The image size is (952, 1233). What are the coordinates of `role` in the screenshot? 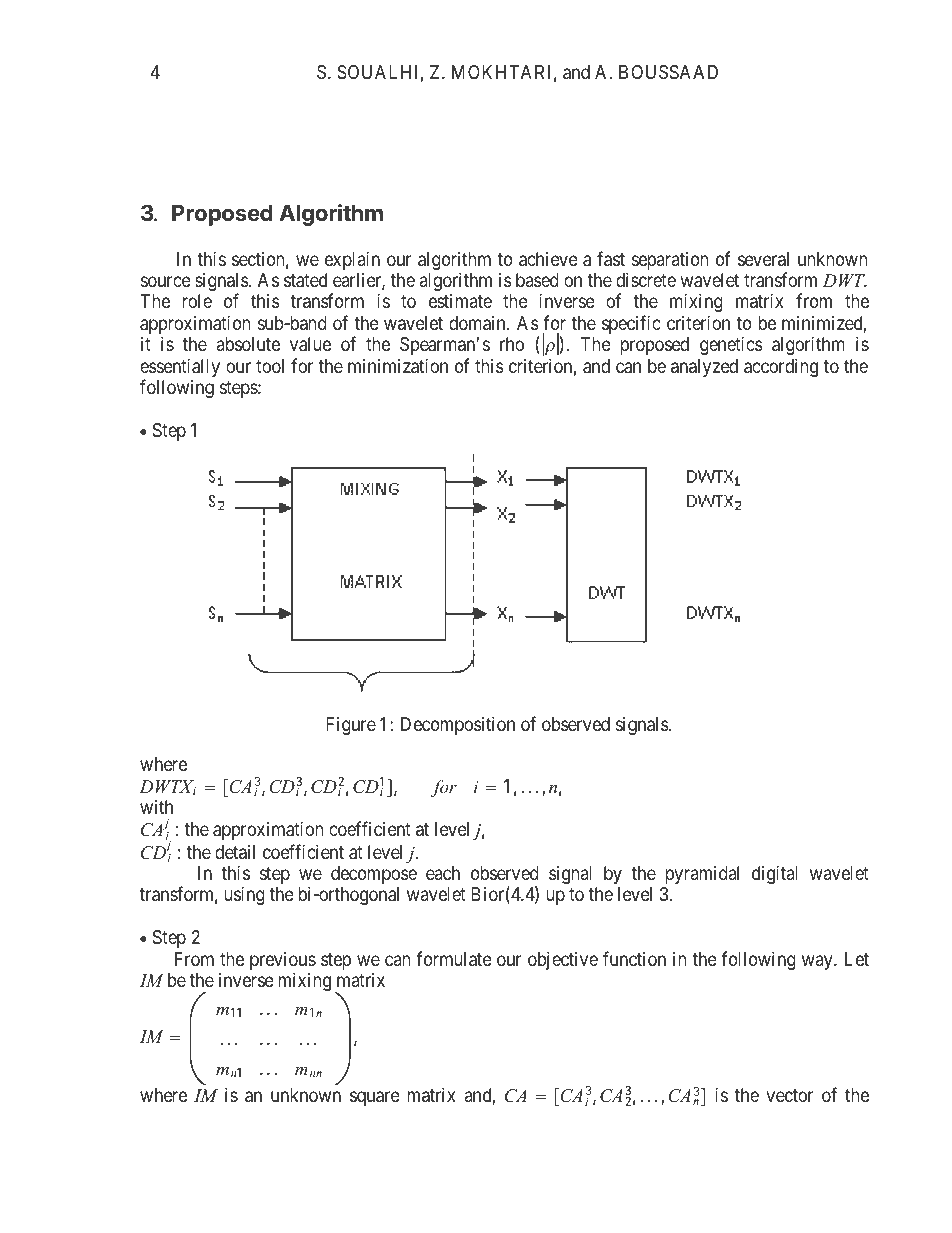 It's located at (197, 301).
